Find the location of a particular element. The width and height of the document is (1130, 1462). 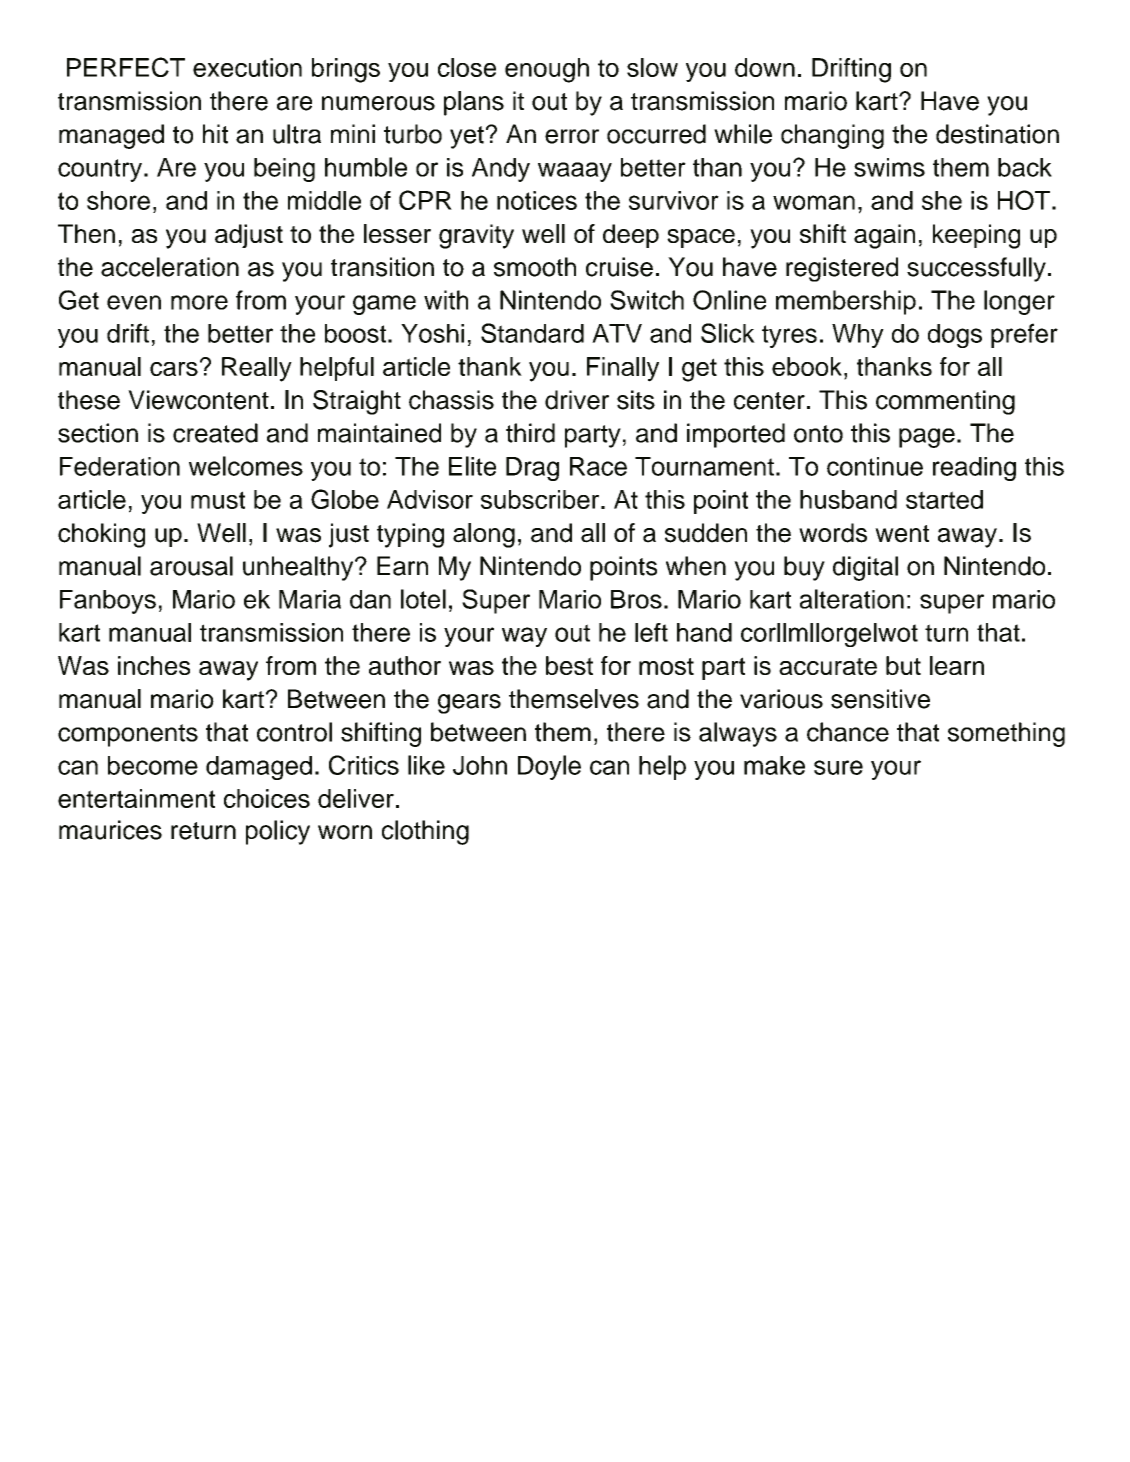

third is located at coordinates (530, 433).
